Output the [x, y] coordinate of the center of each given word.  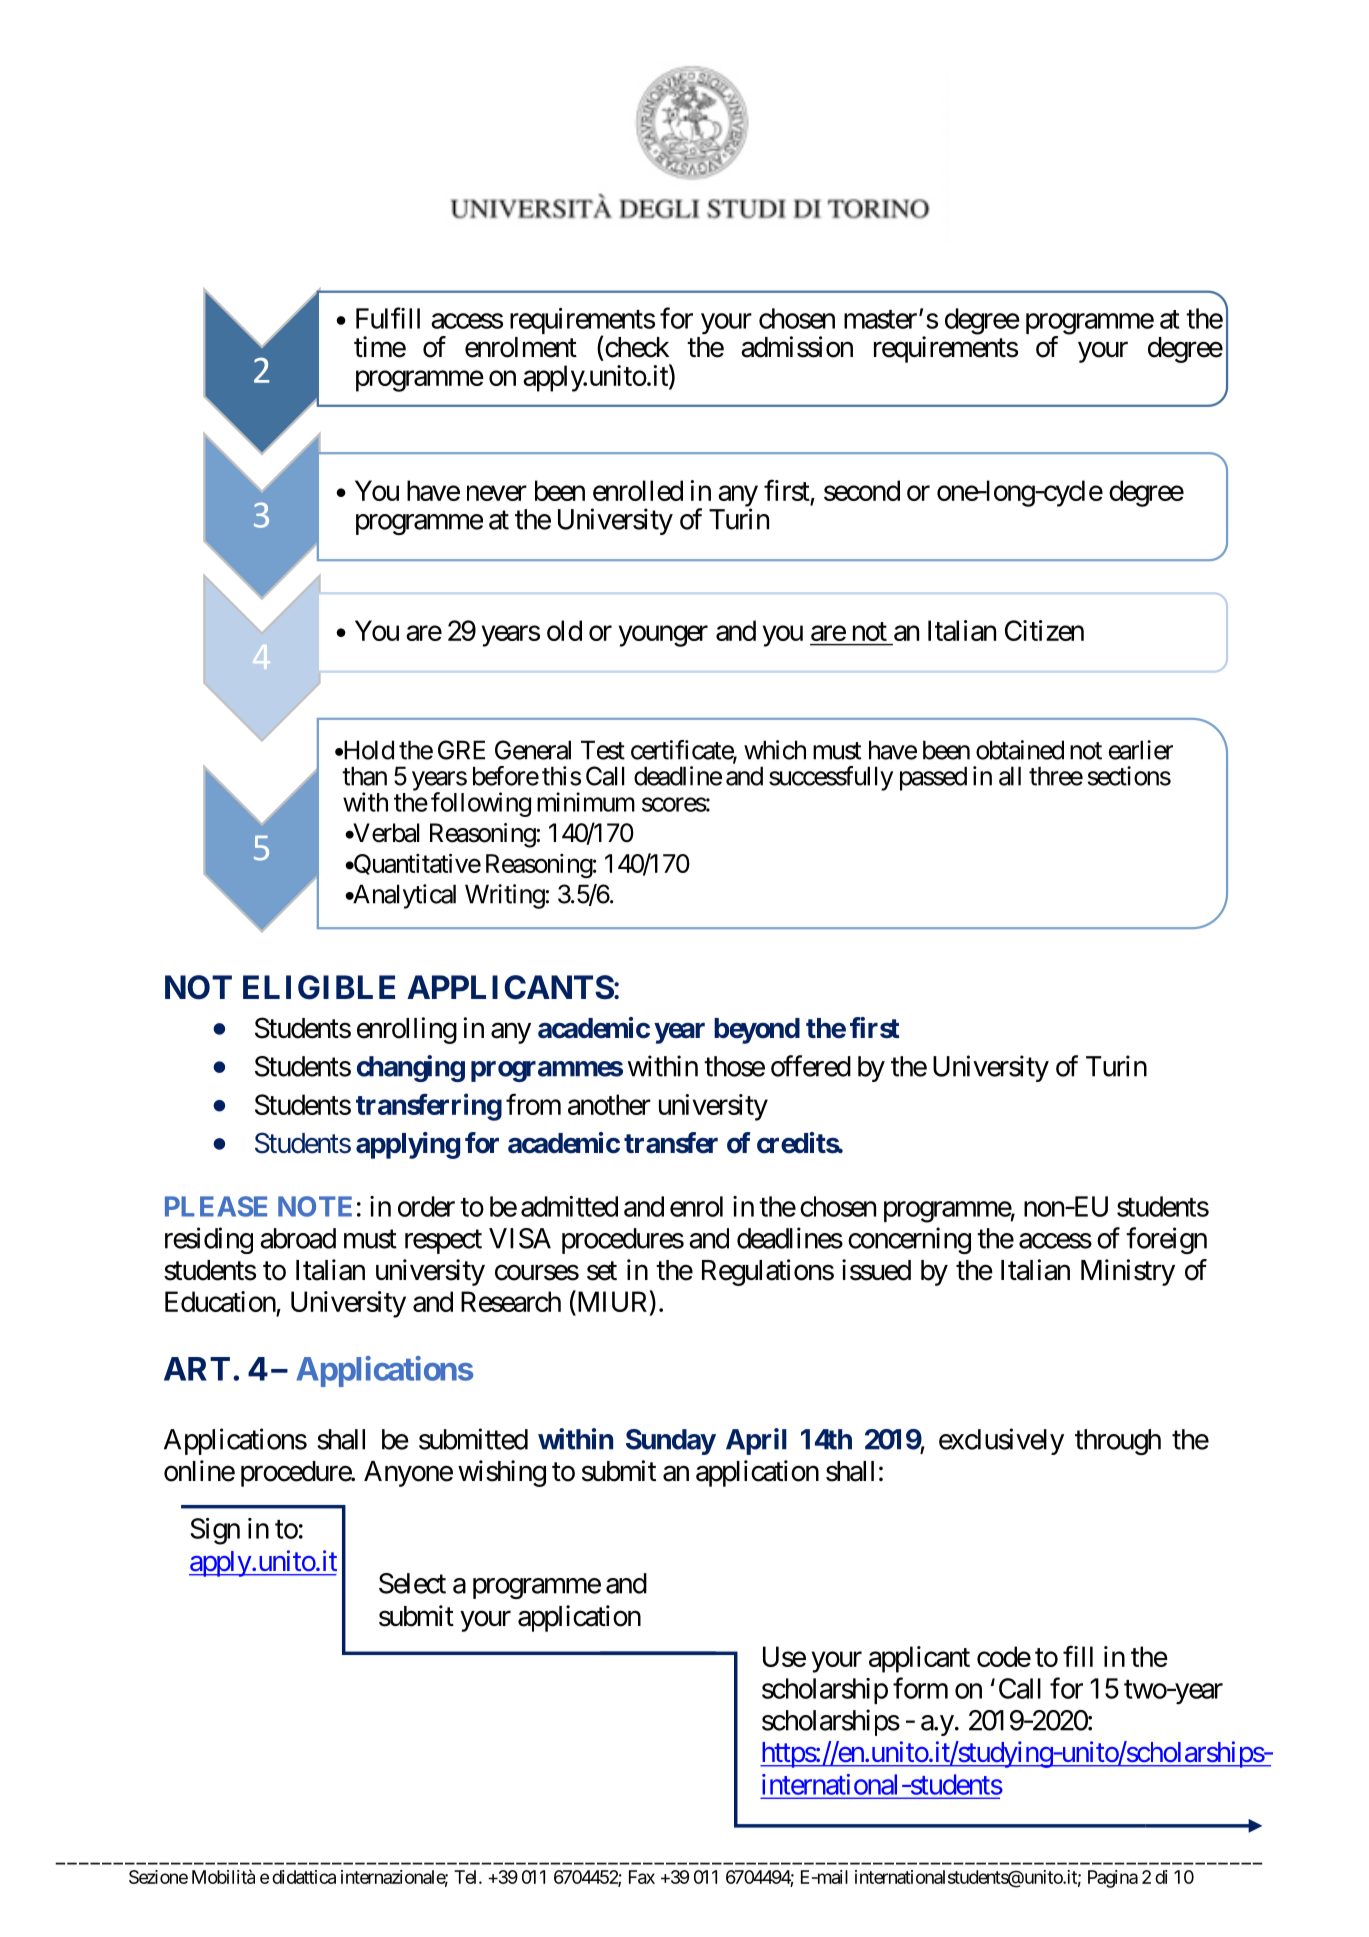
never [497, 493]
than [364, 776]
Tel [467, 1877]
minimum [586, 802]
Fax [642, 1877]
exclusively [1001, 1441]
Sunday [671, 1442]
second [862, 490]
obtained [1020, 750]
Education [220, 1301]
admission [797, 347]
